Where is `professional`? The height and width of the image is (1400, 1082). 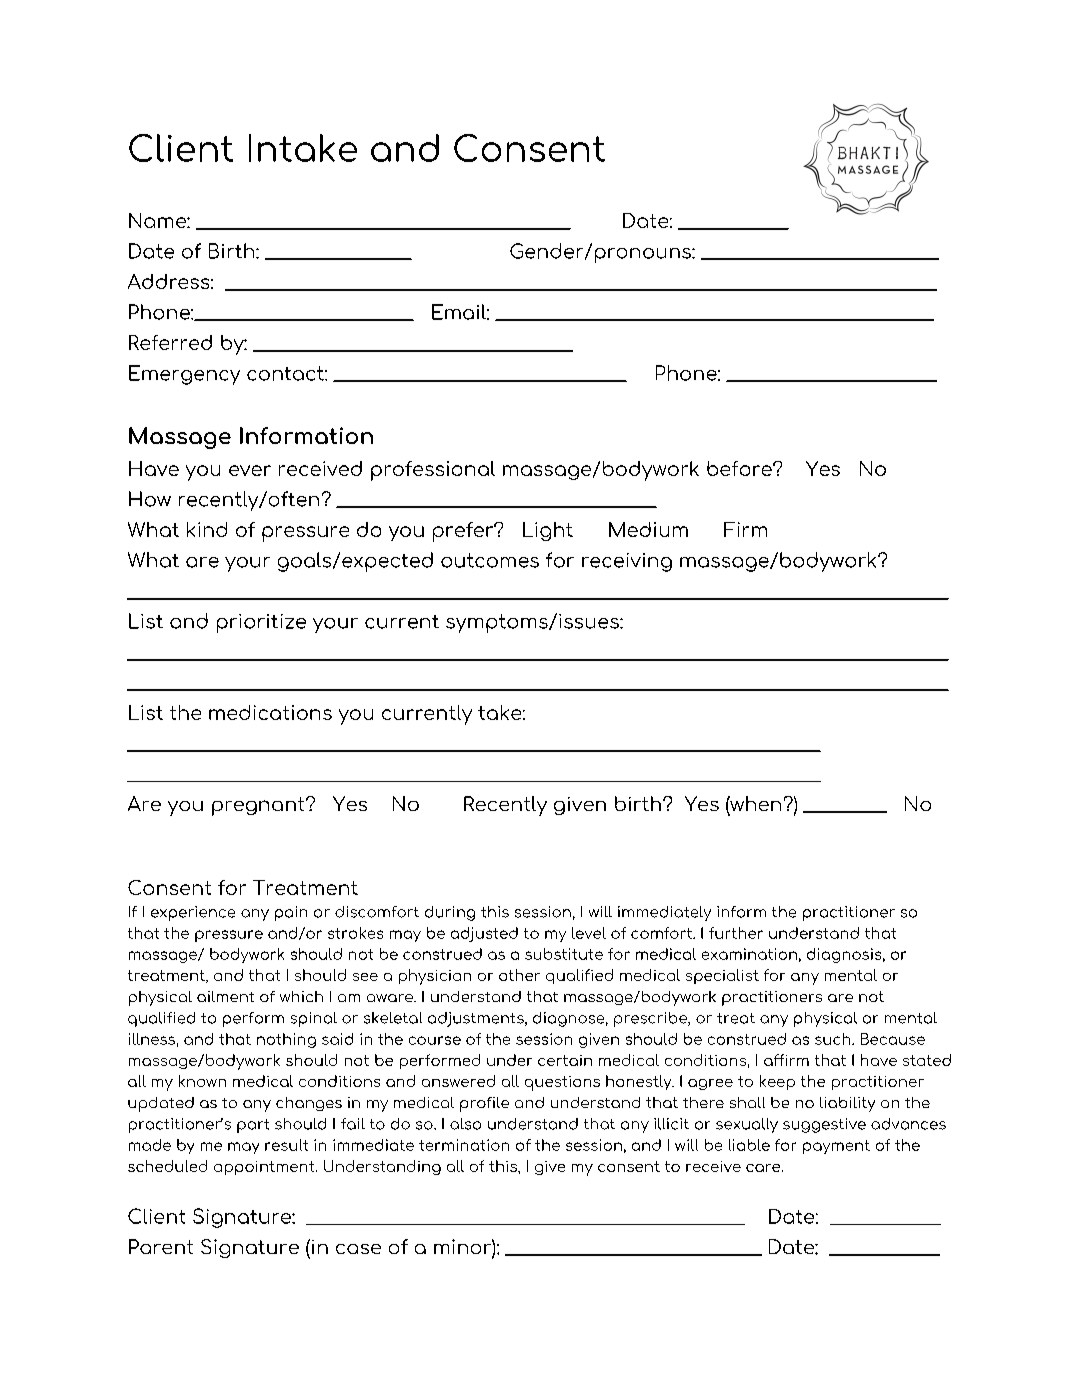 professional is located at coordinates (433, 471).
